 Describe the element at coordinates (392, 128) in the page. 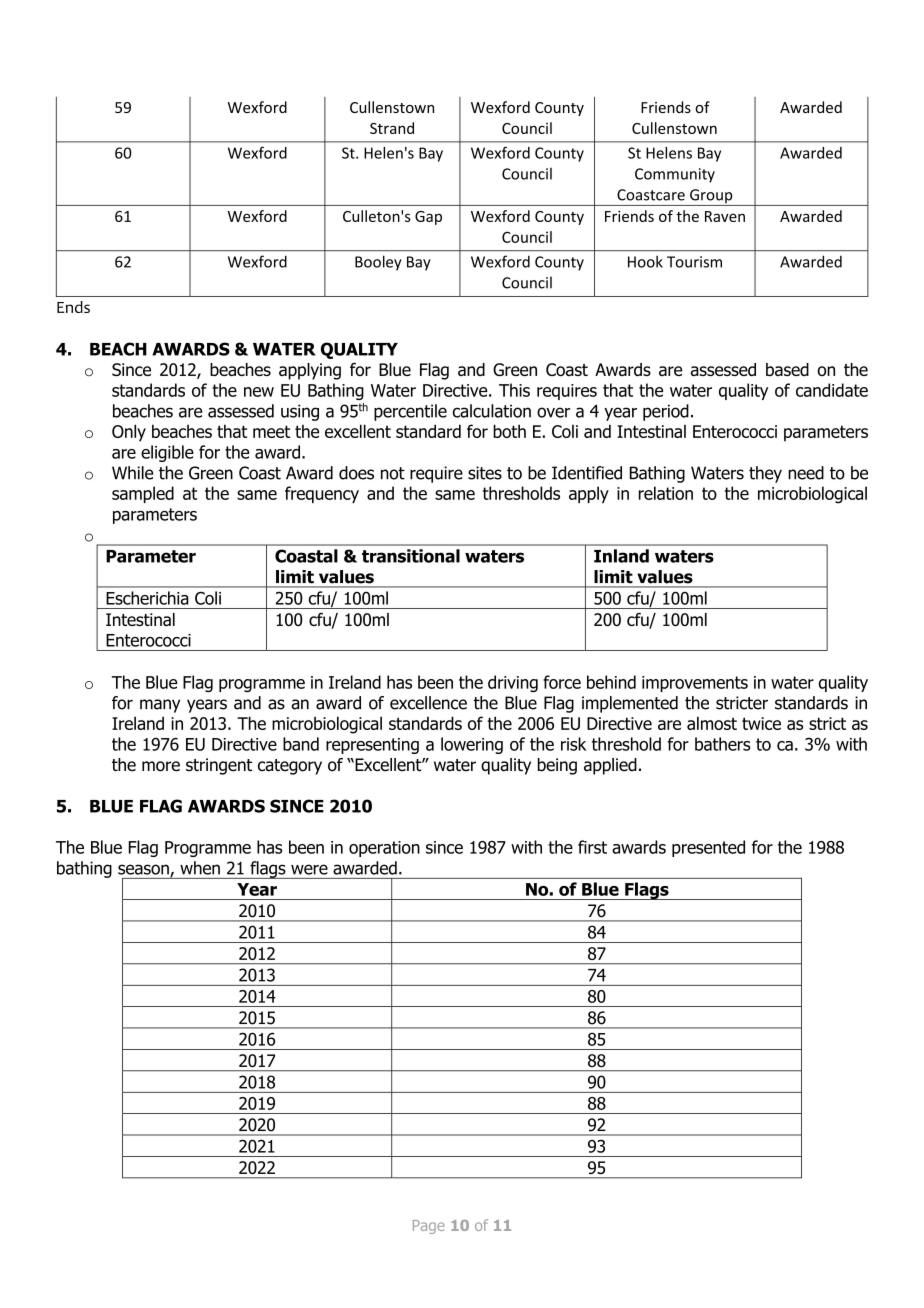

I see `Strand` at that location.
